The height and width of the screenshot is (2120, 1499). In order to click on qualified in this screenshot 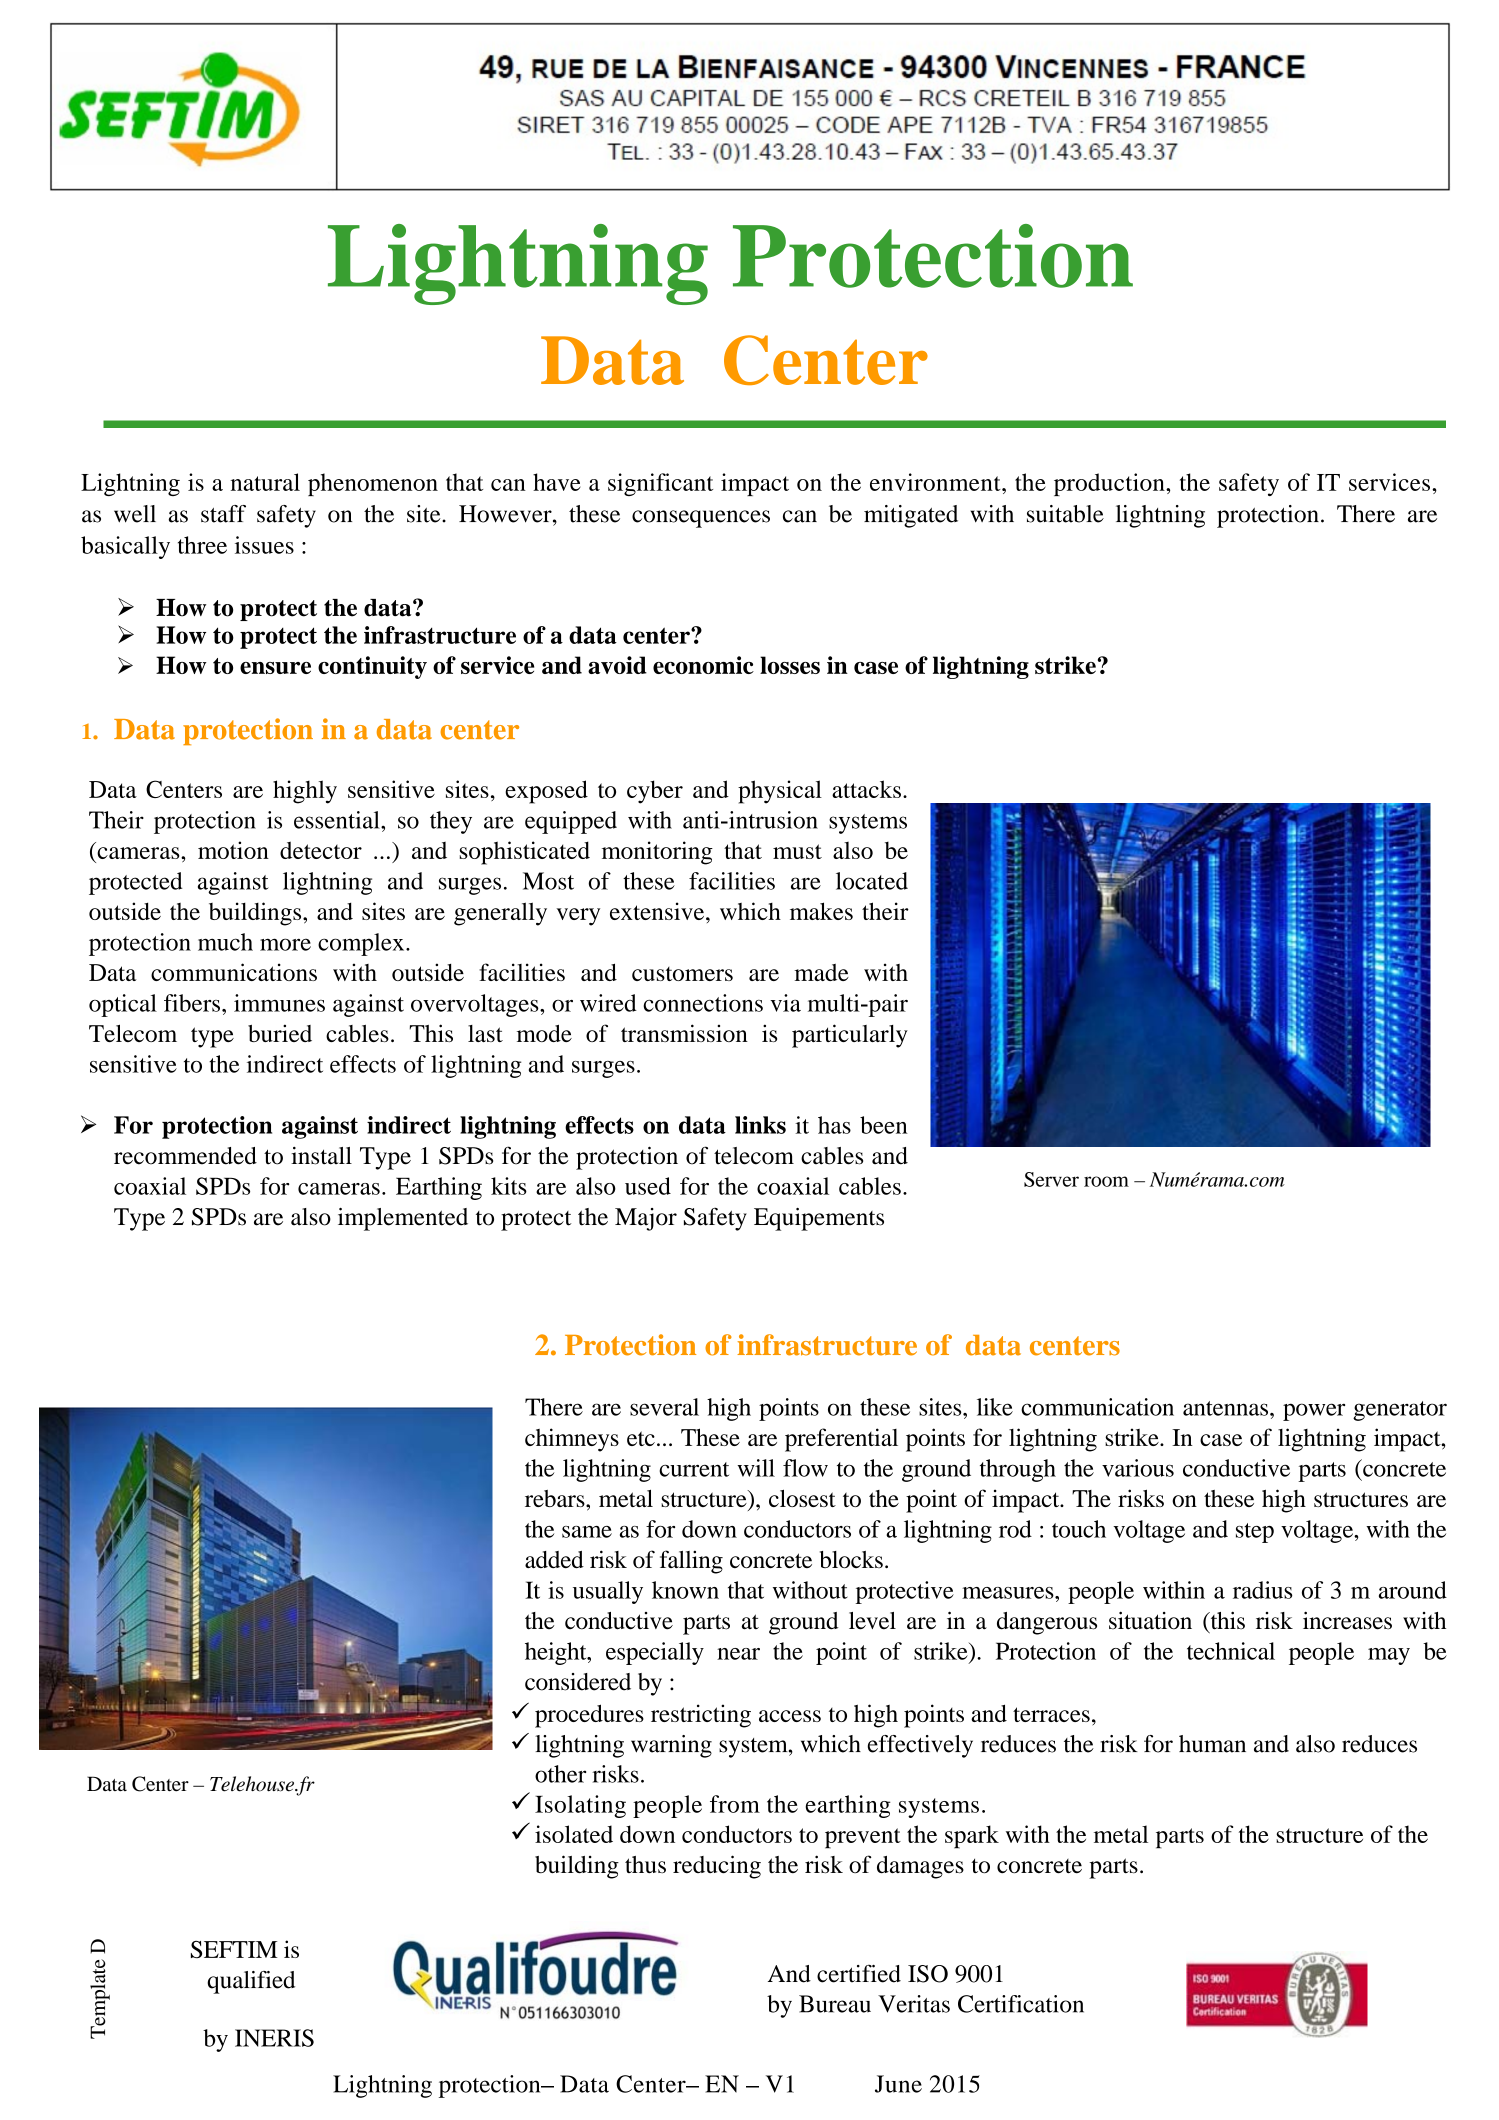, I will do `click(251, 1982)`.
